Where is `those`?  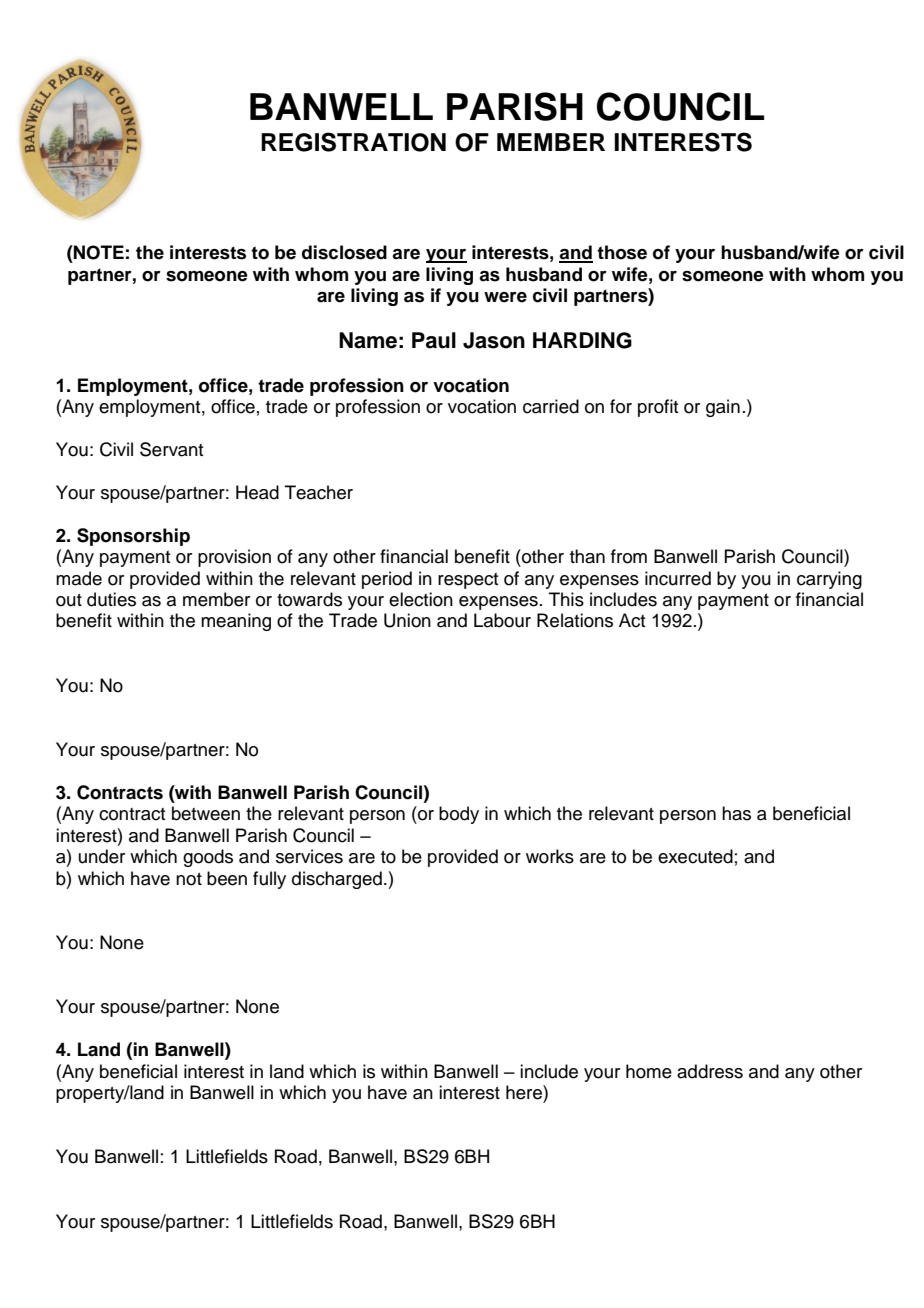
those is located at coordinates (622, 252).
